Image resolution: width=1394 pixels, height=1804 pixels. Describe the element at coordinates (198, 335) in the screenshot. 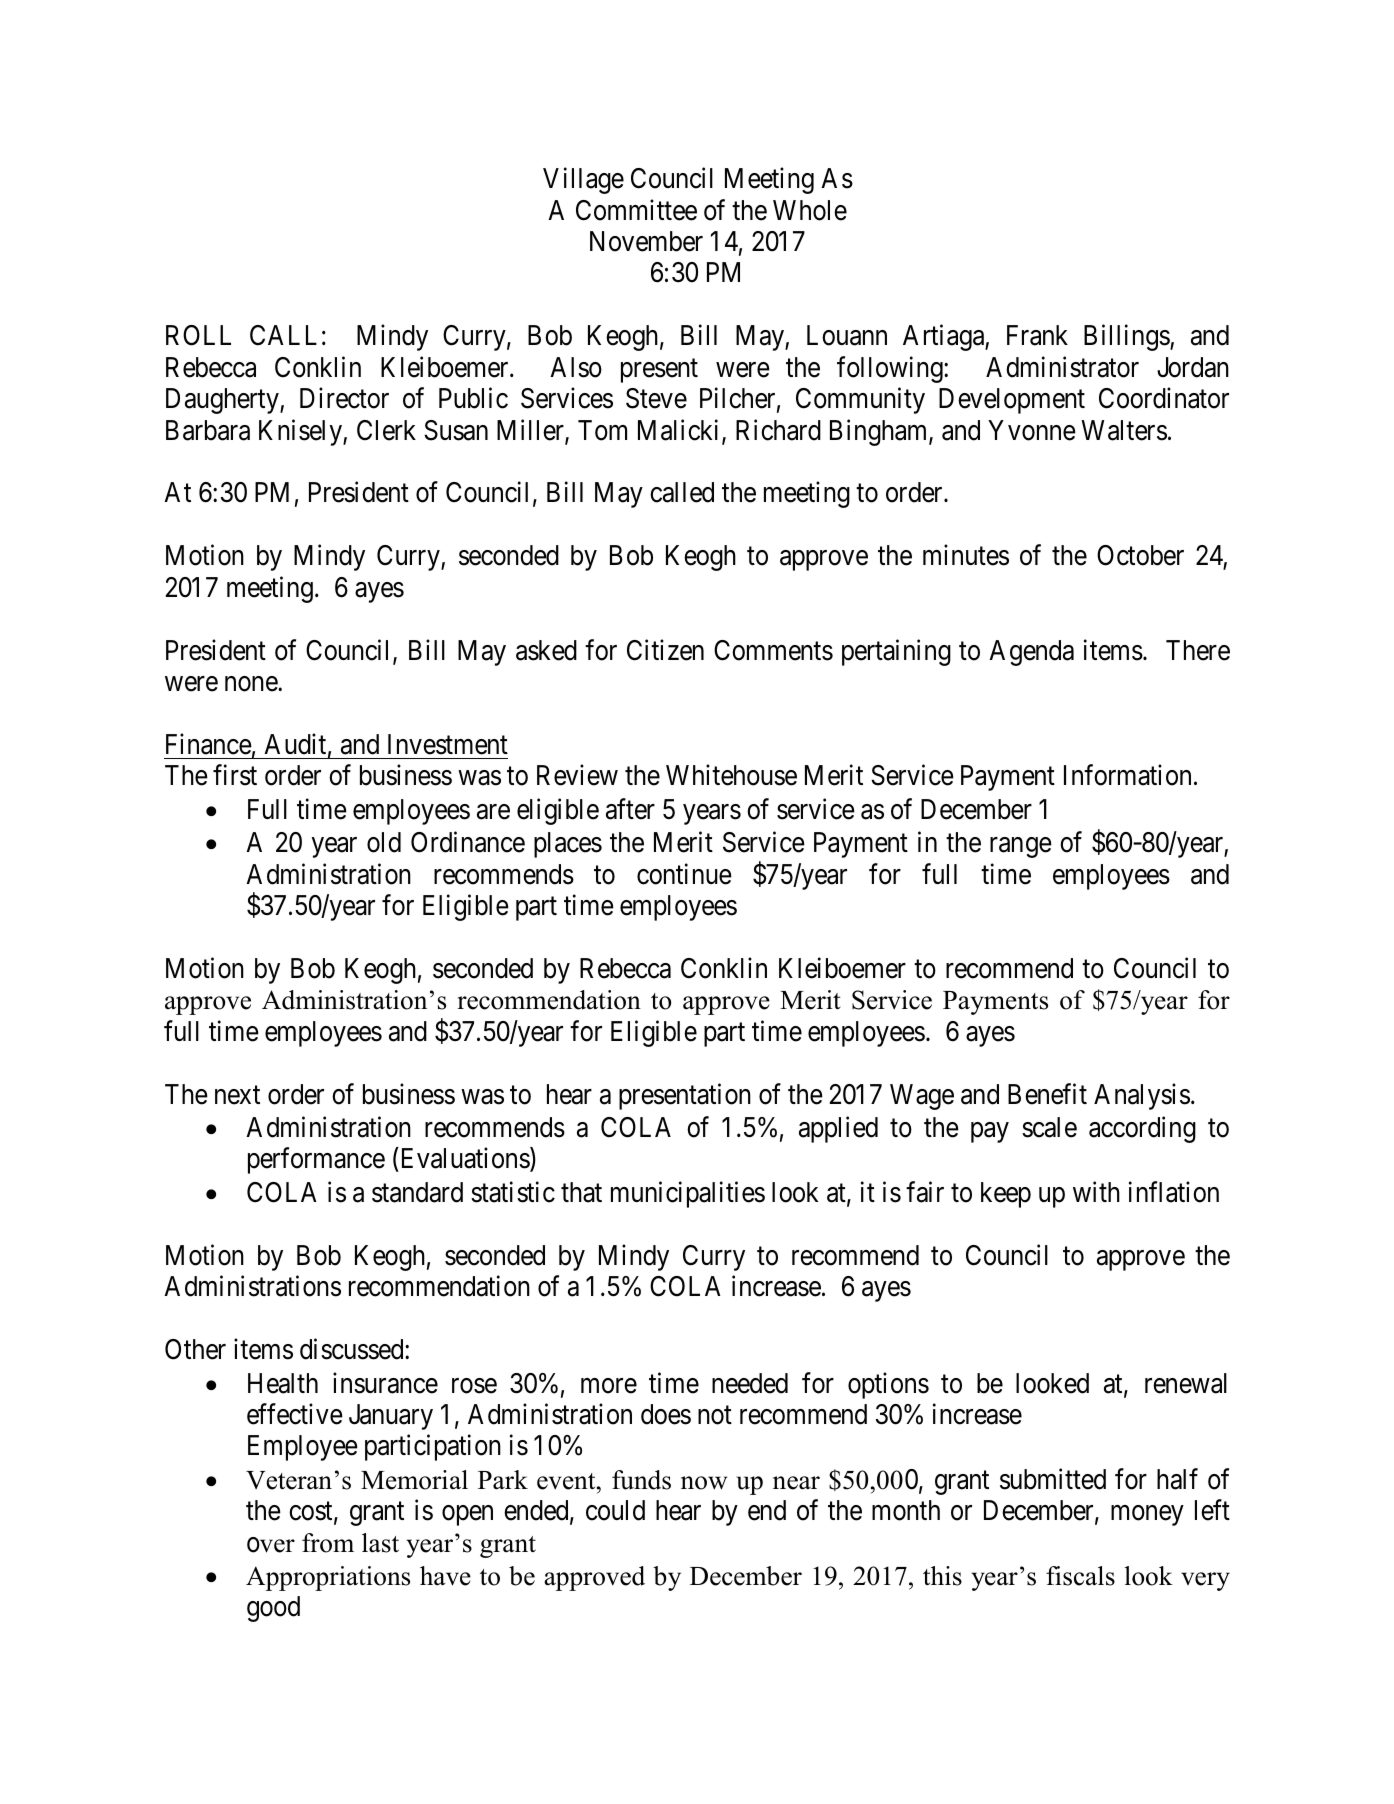

I see `ROLL` at that location.
